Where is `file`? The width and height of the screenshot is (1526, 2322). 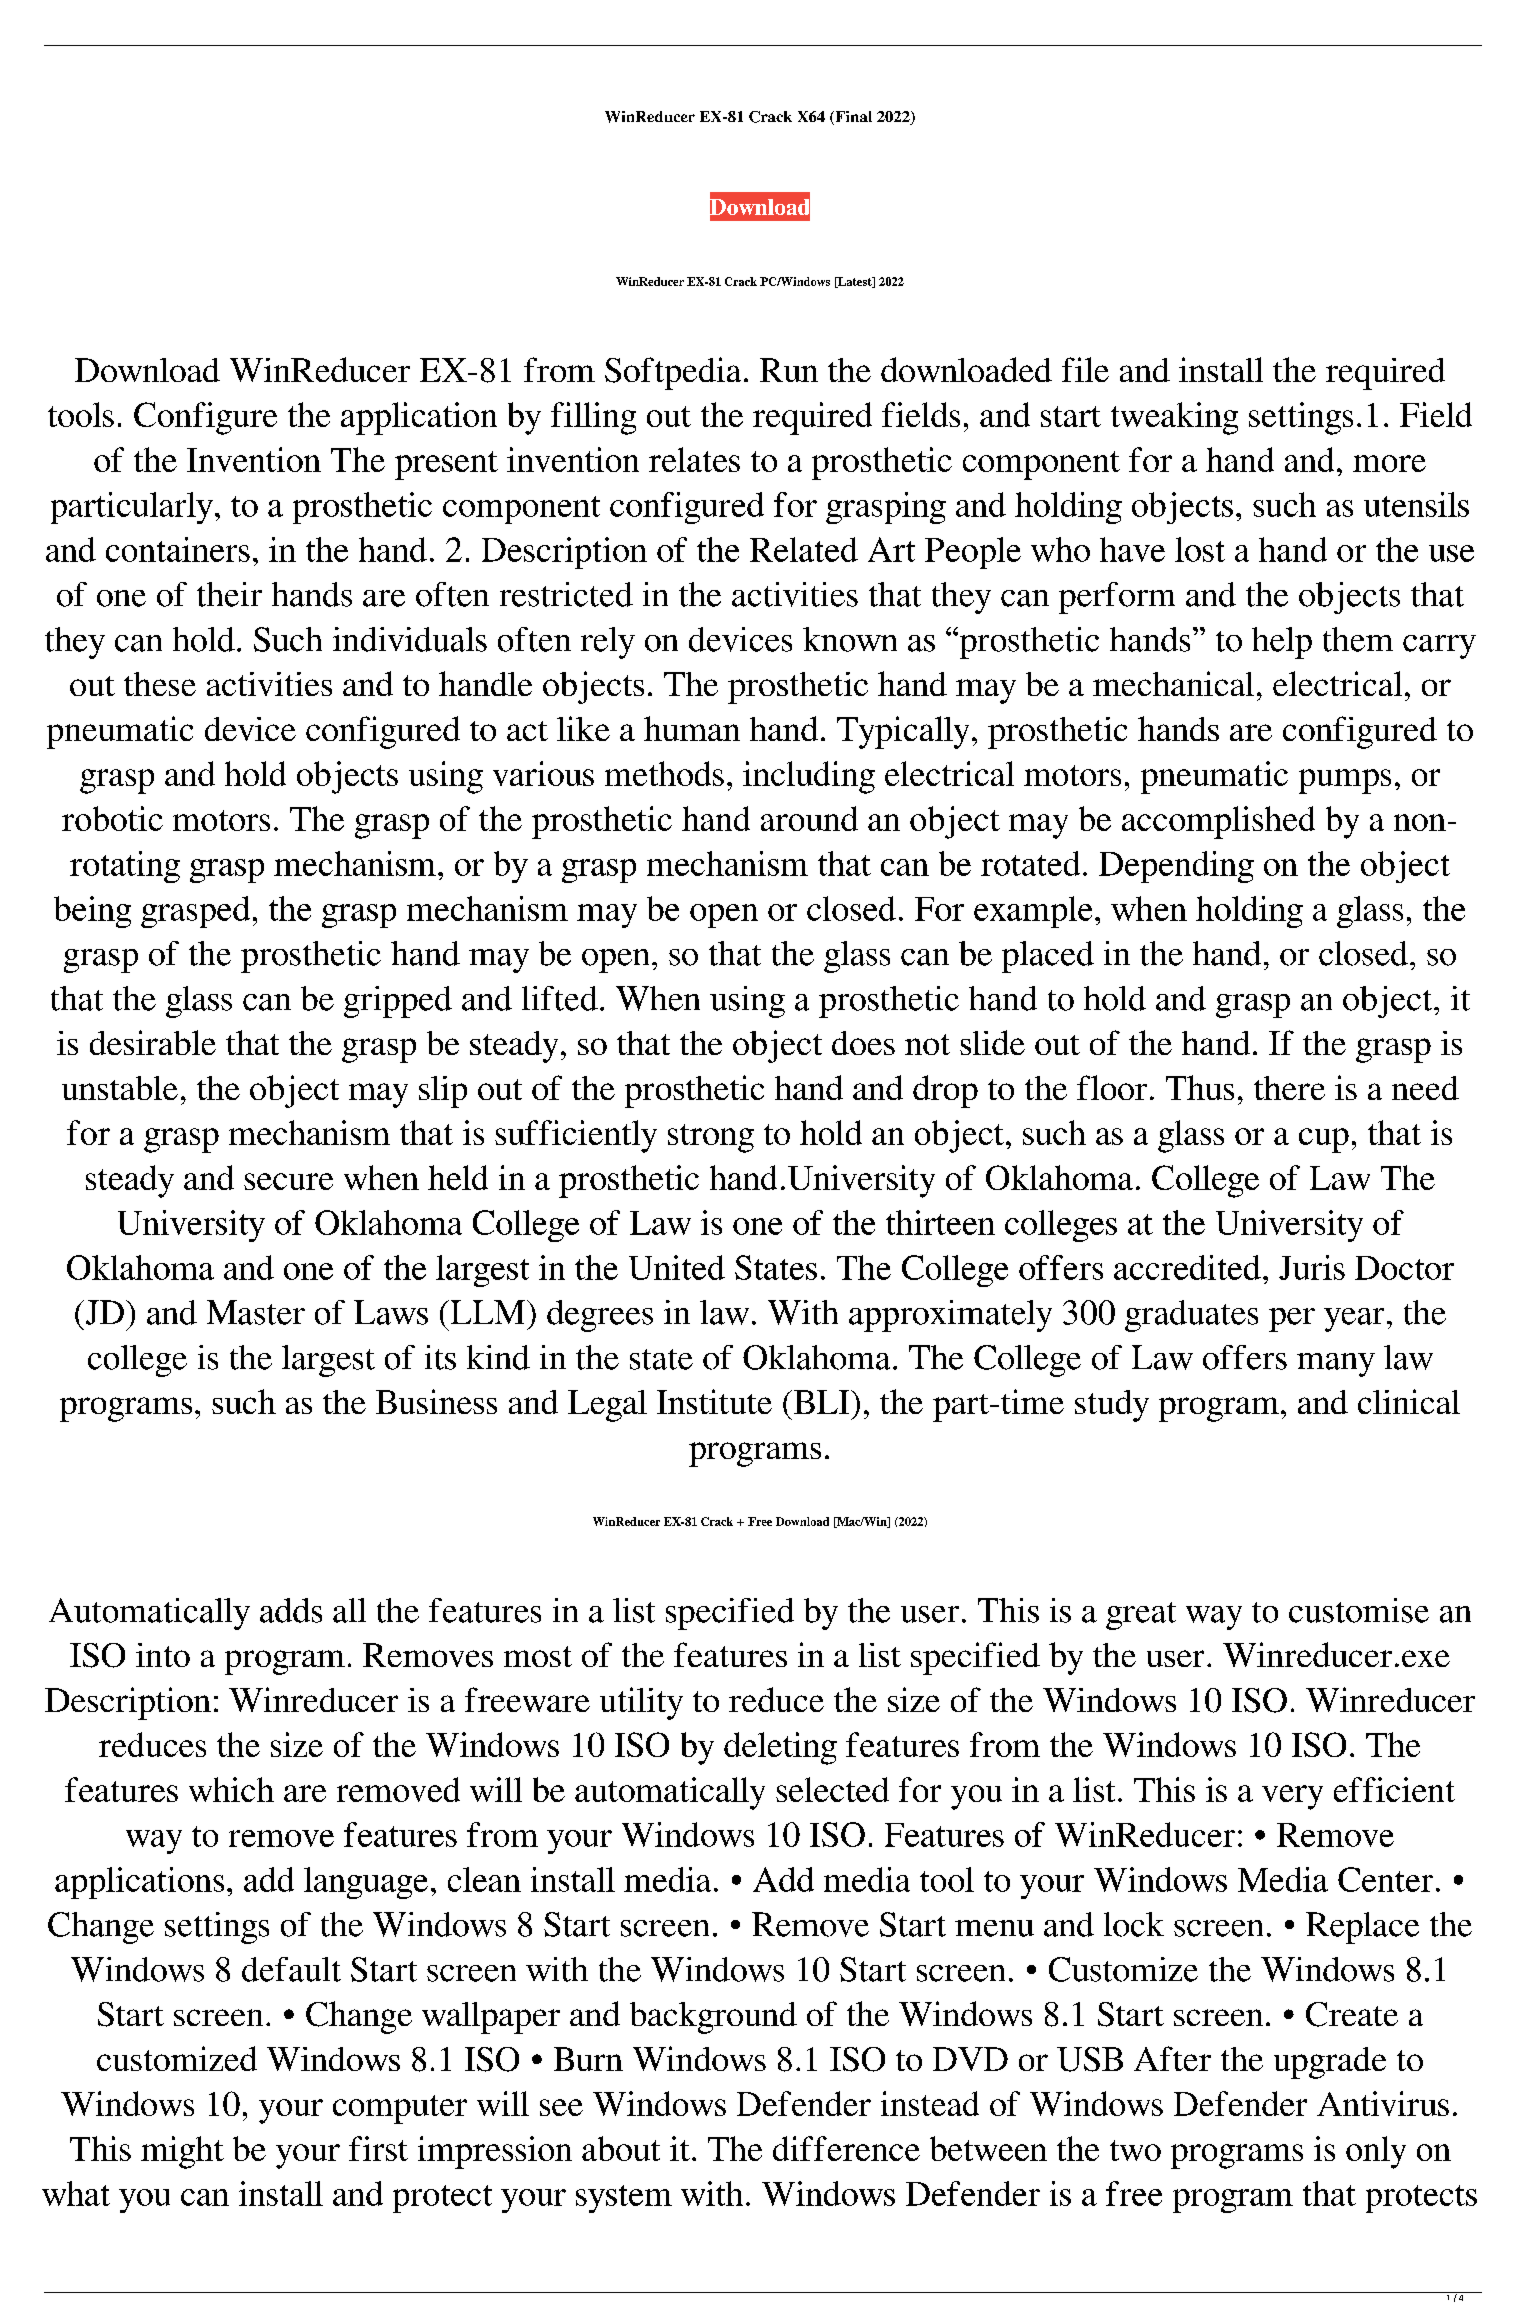 file is located at coordinates (1085, 369).
